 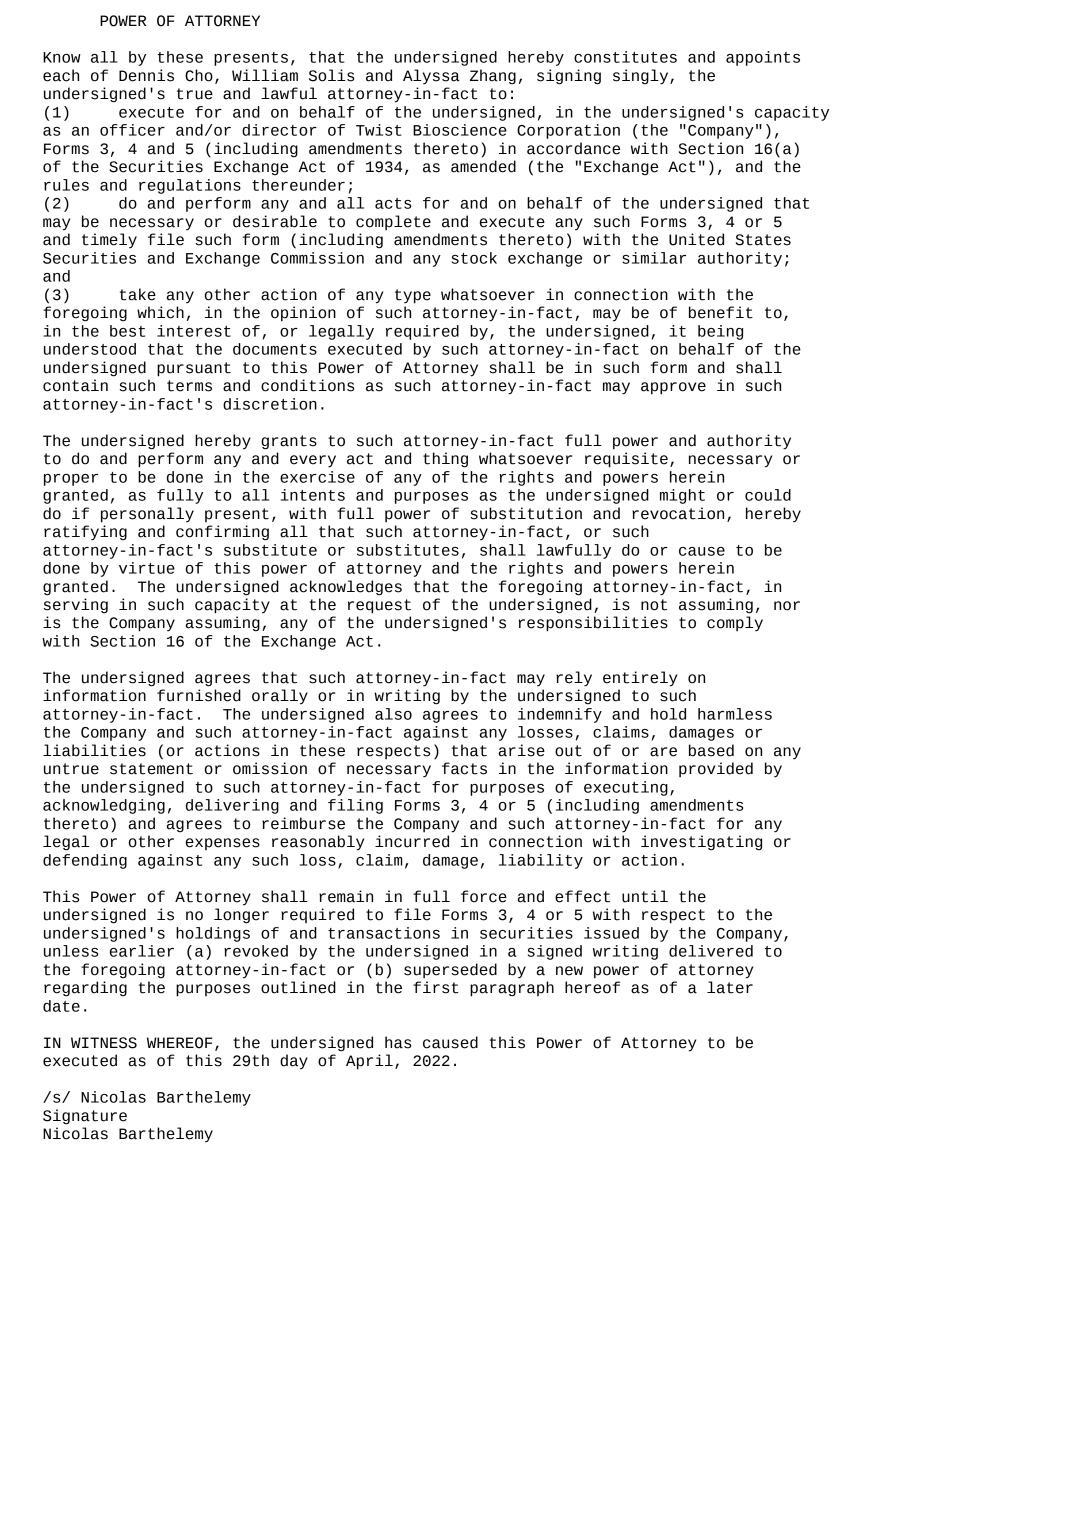 I want to click on also, so click(x=393, y=714).
